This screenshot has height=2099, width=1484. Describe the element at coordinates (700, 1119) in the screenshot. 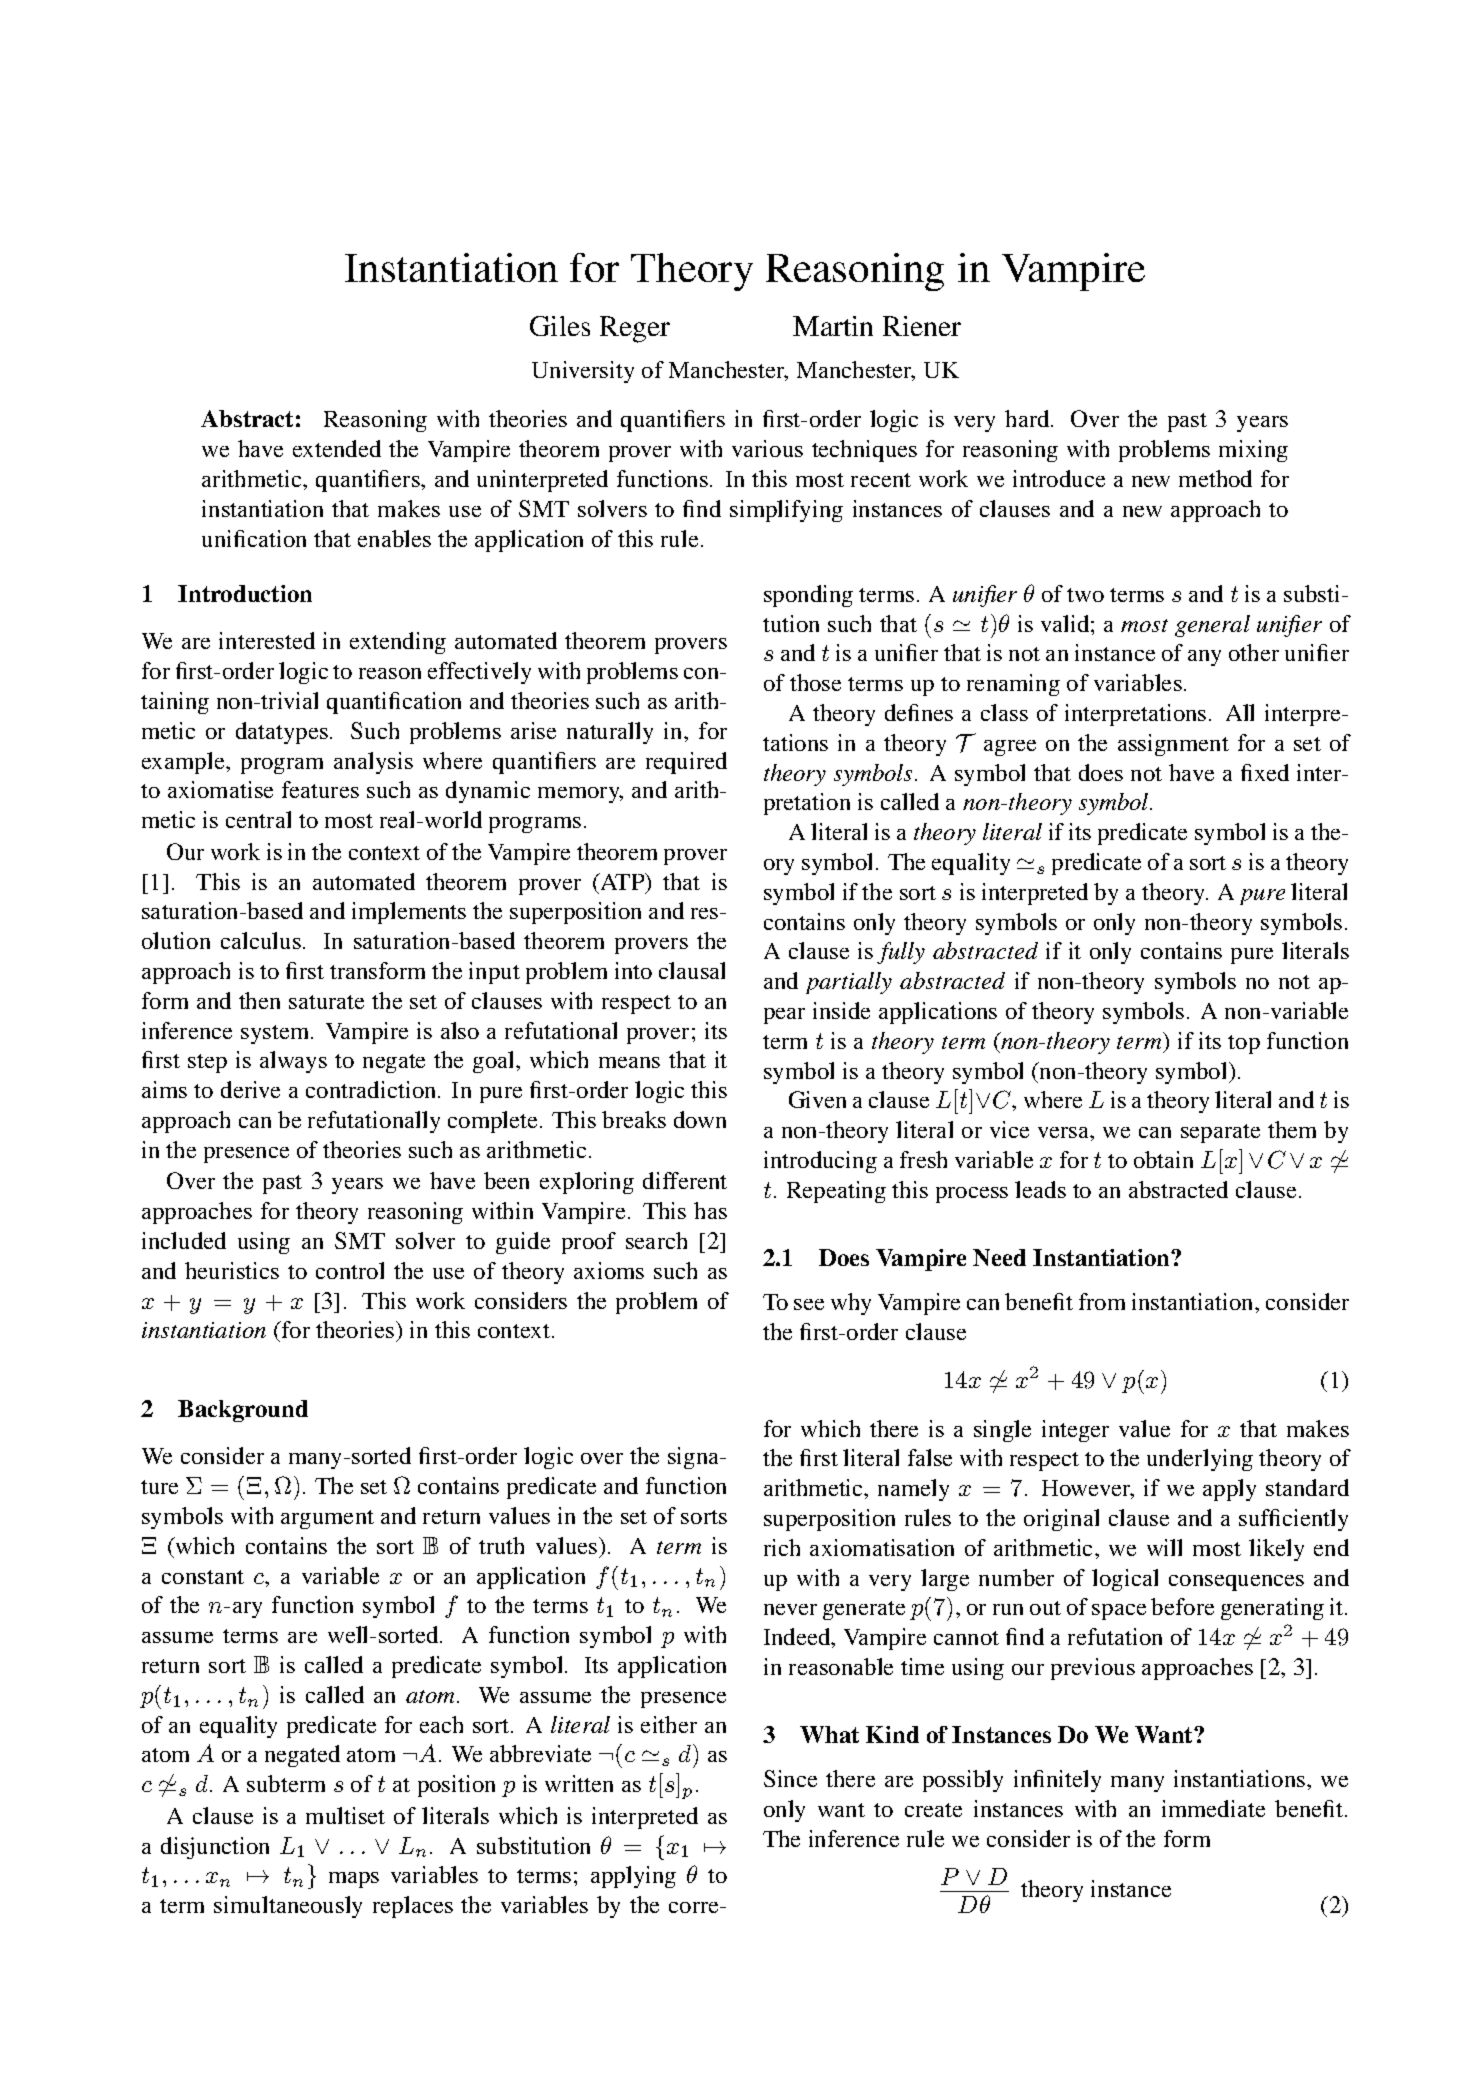

I see `down` at that location.
